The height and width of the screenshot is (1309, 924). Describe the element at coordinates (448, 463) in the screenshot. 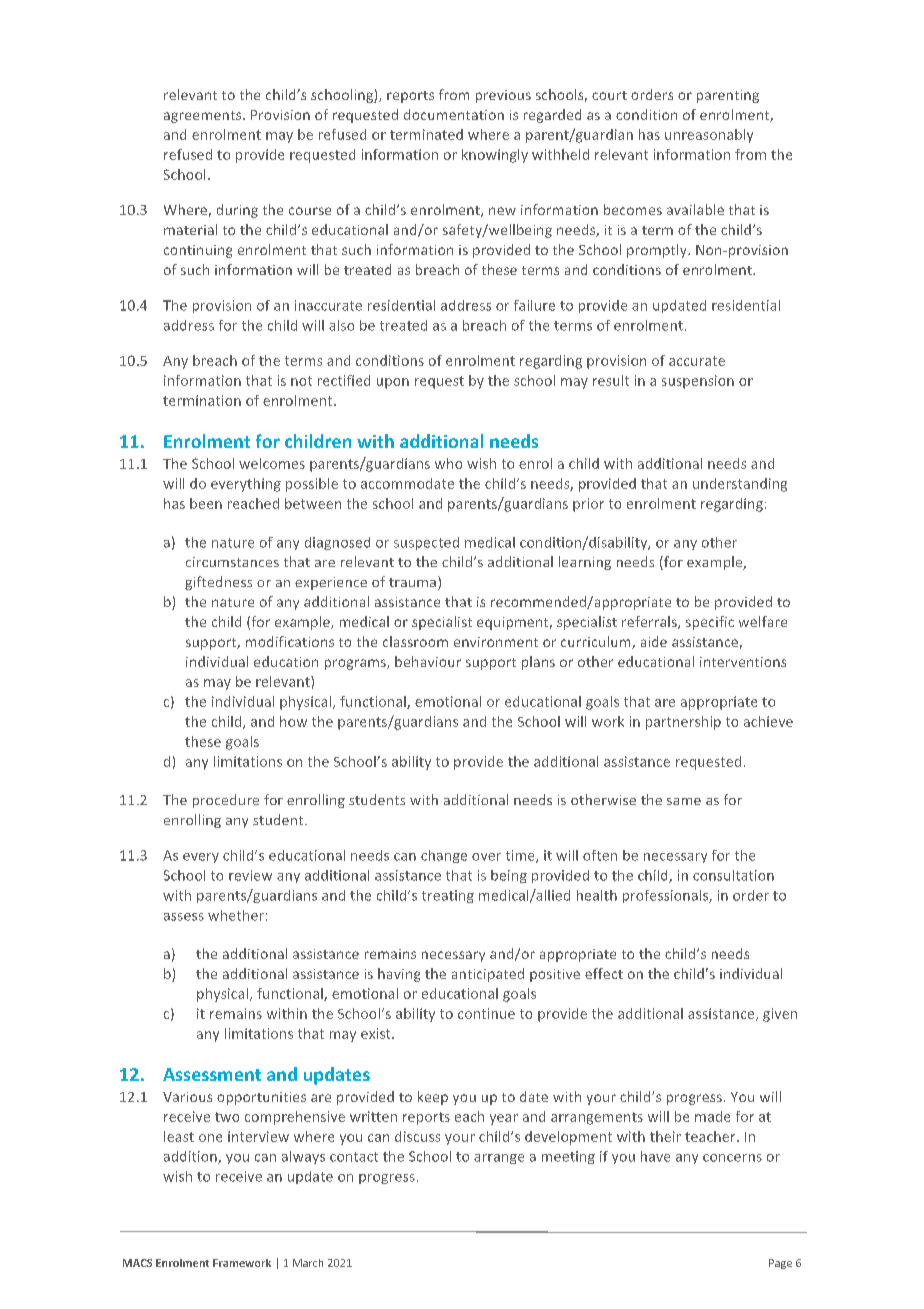

I see `who` at that location.
